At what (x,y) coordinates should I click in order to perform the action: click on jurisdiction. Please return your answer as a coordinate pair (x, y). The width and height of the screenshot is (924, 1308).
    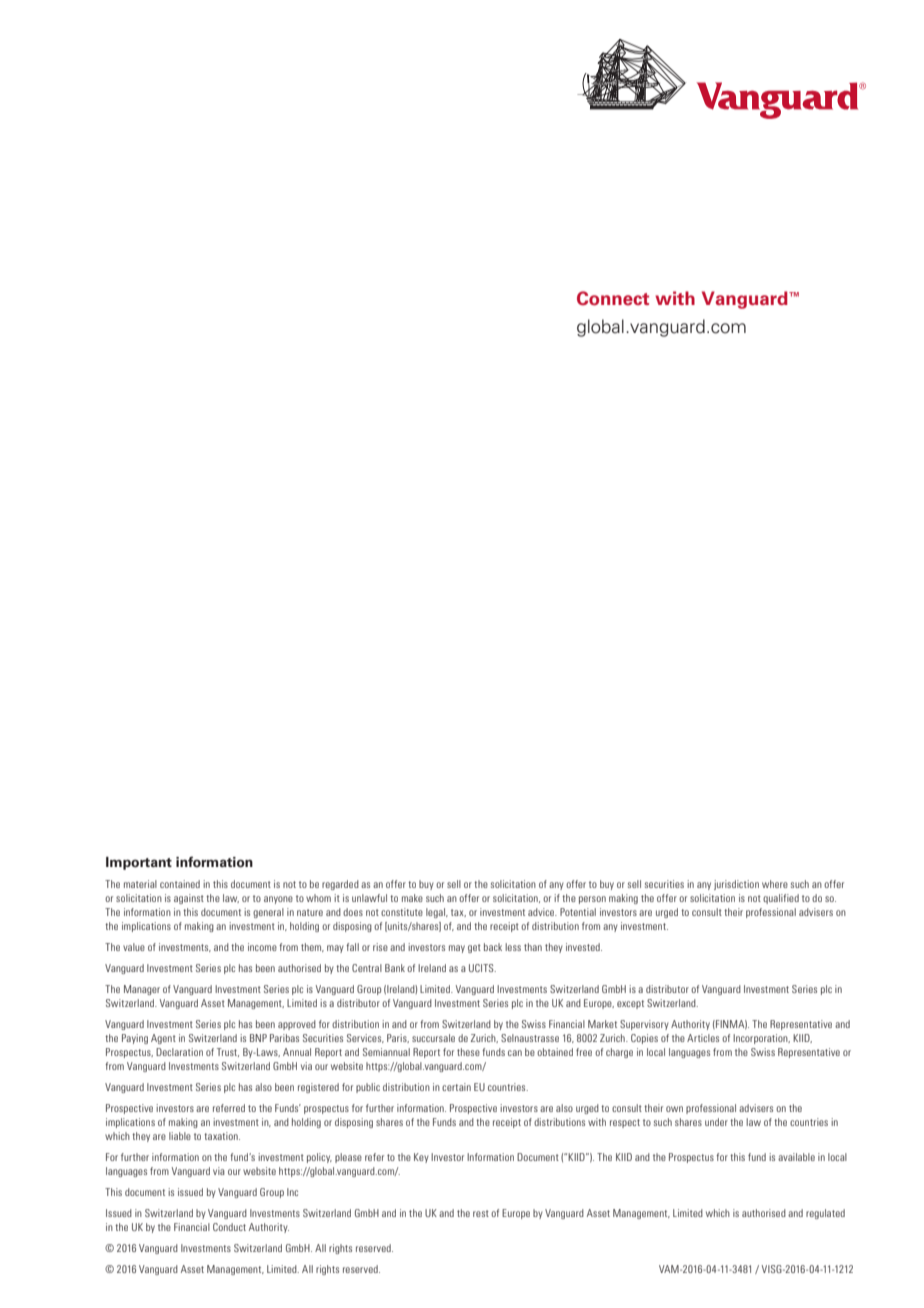
    Looking at the image, I should click on (736, 885).
